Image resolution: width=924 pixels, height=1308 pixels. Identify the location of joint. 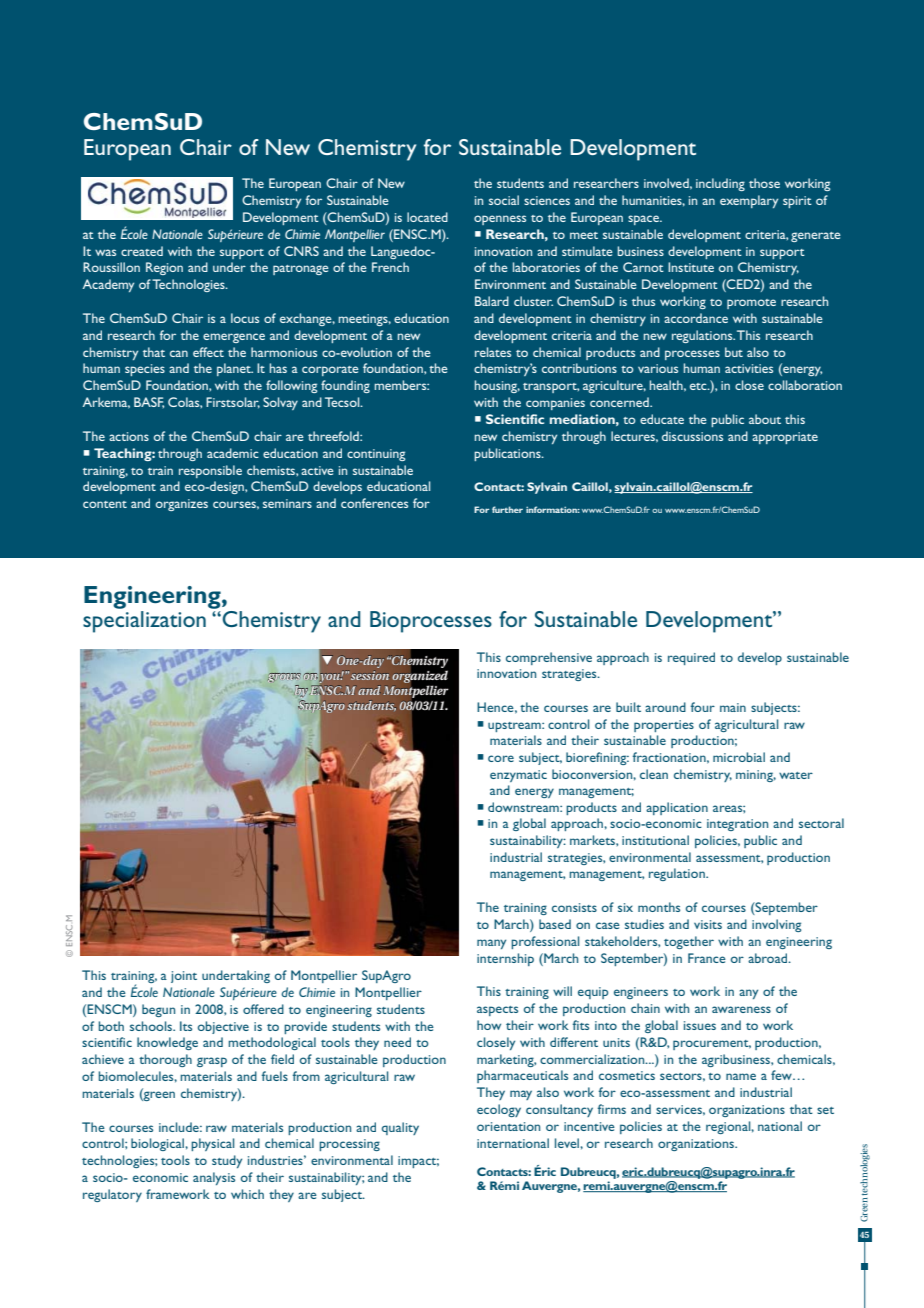
(184, 977).
